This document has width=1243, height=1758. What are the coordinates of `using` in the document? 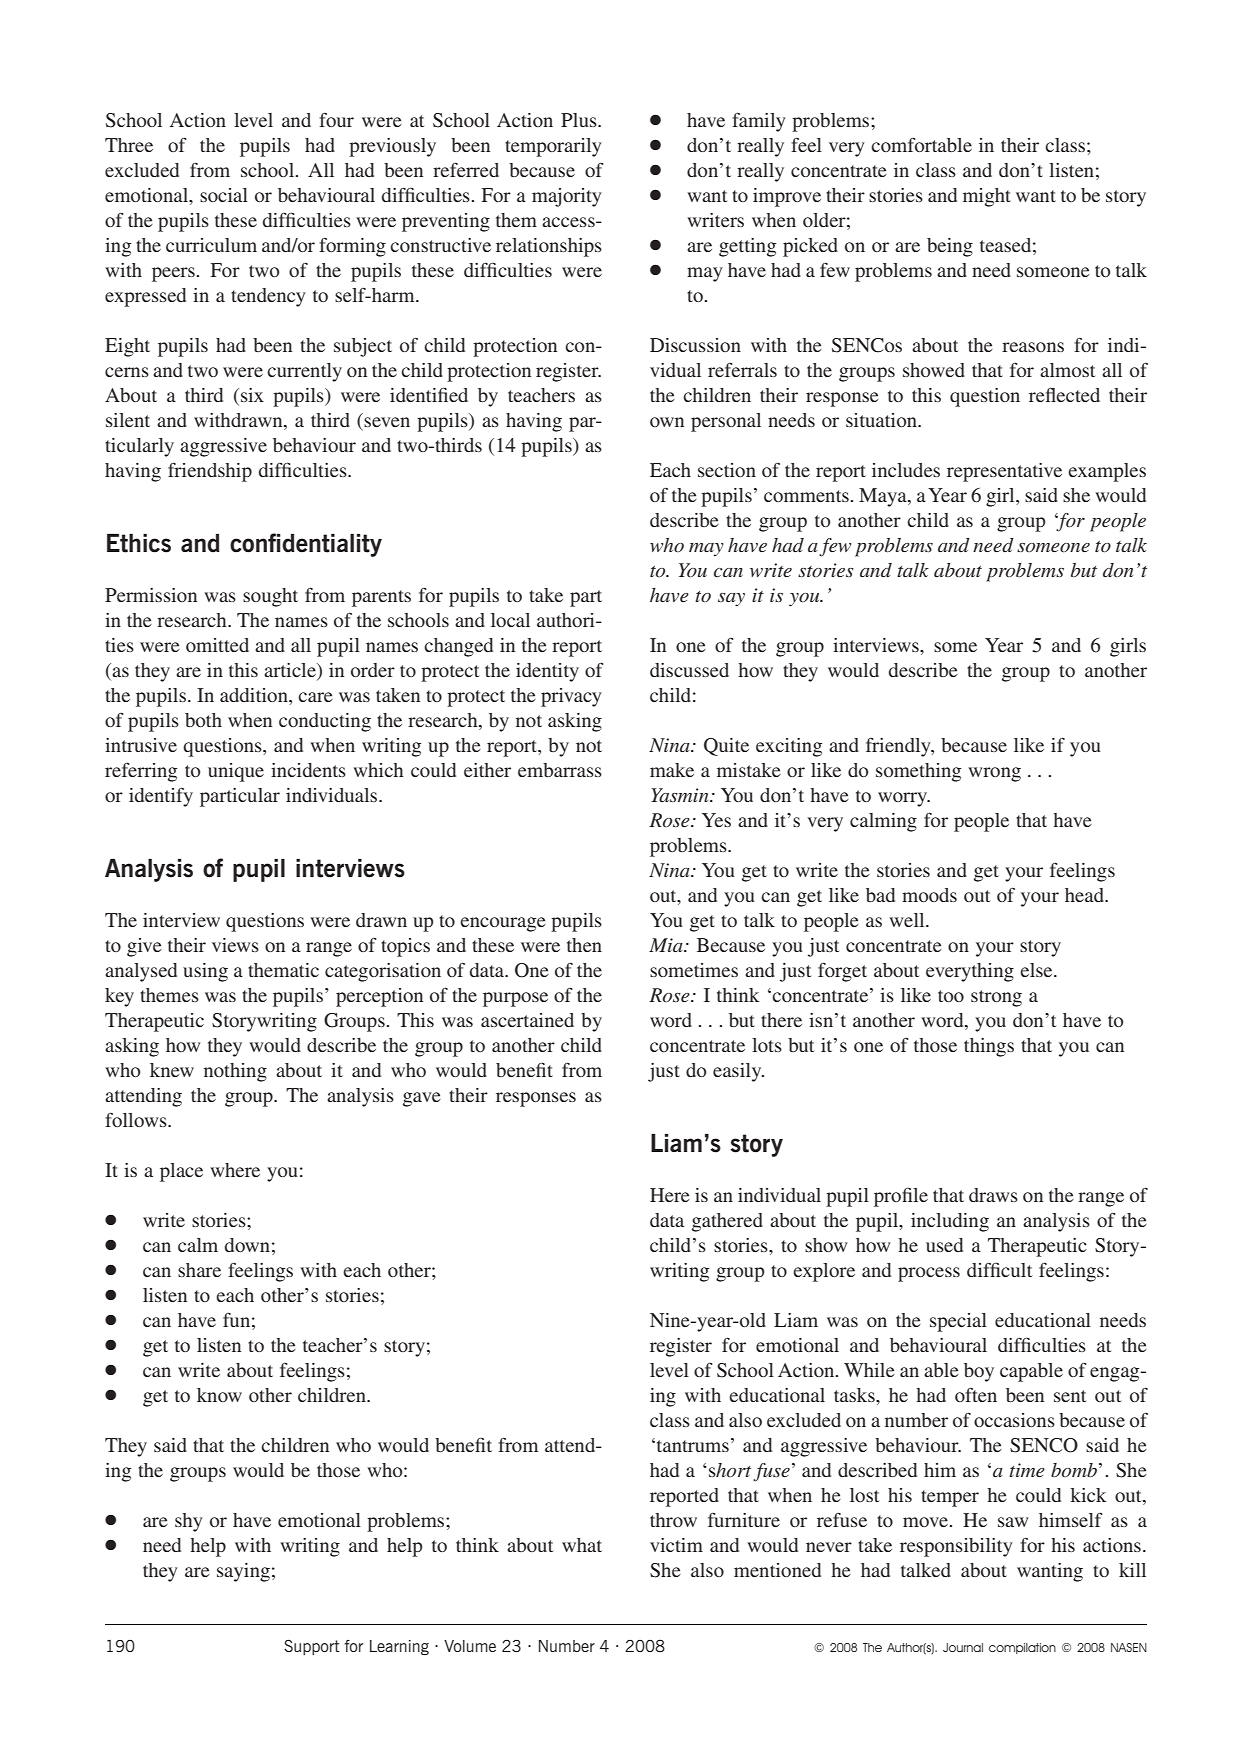 It's located at (205, 972).
